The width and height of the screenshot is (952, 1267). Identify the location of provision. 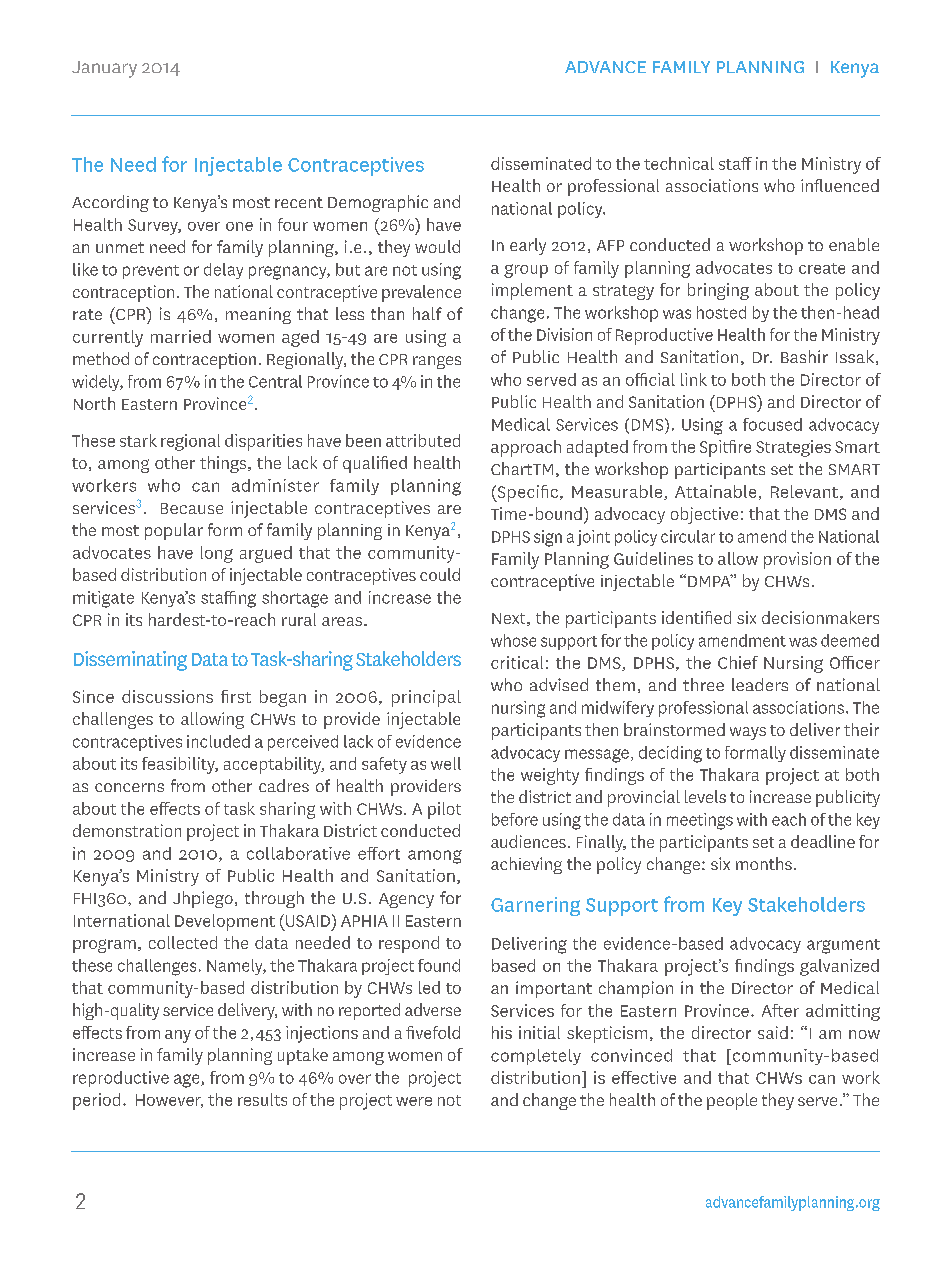
(797, 560).
